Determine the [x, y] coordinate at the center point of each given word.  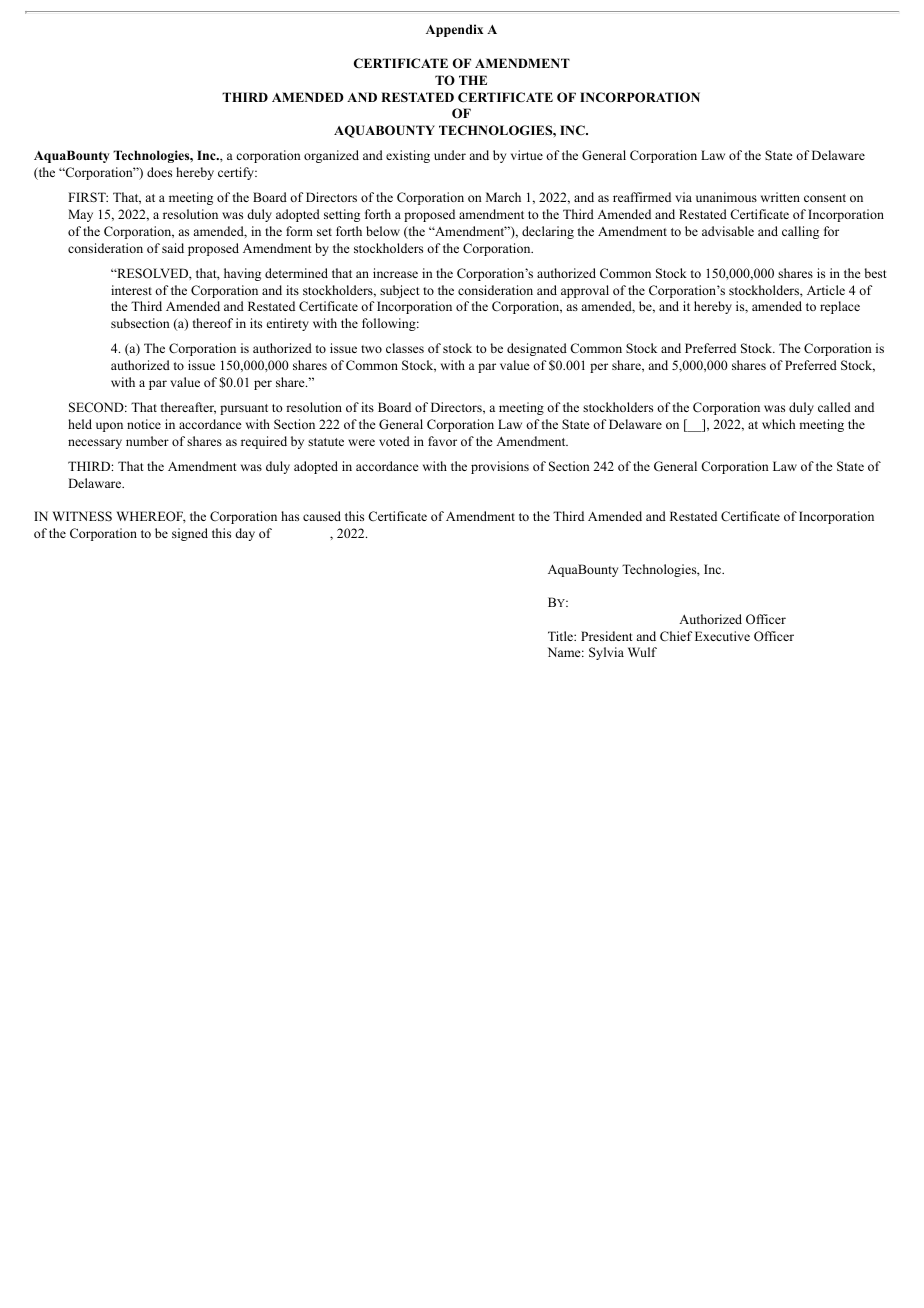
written [780, 197]
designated [537, 349]
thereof [213, 323]
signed [190, 534]
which [778, 424]
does [159, 172]
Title [561, 636]
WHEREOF [151, 517]
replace [840, 307]
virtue [527, 155]
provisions [500, 467]
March [503, 197]
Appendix [454, 30]
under [450, 155]
